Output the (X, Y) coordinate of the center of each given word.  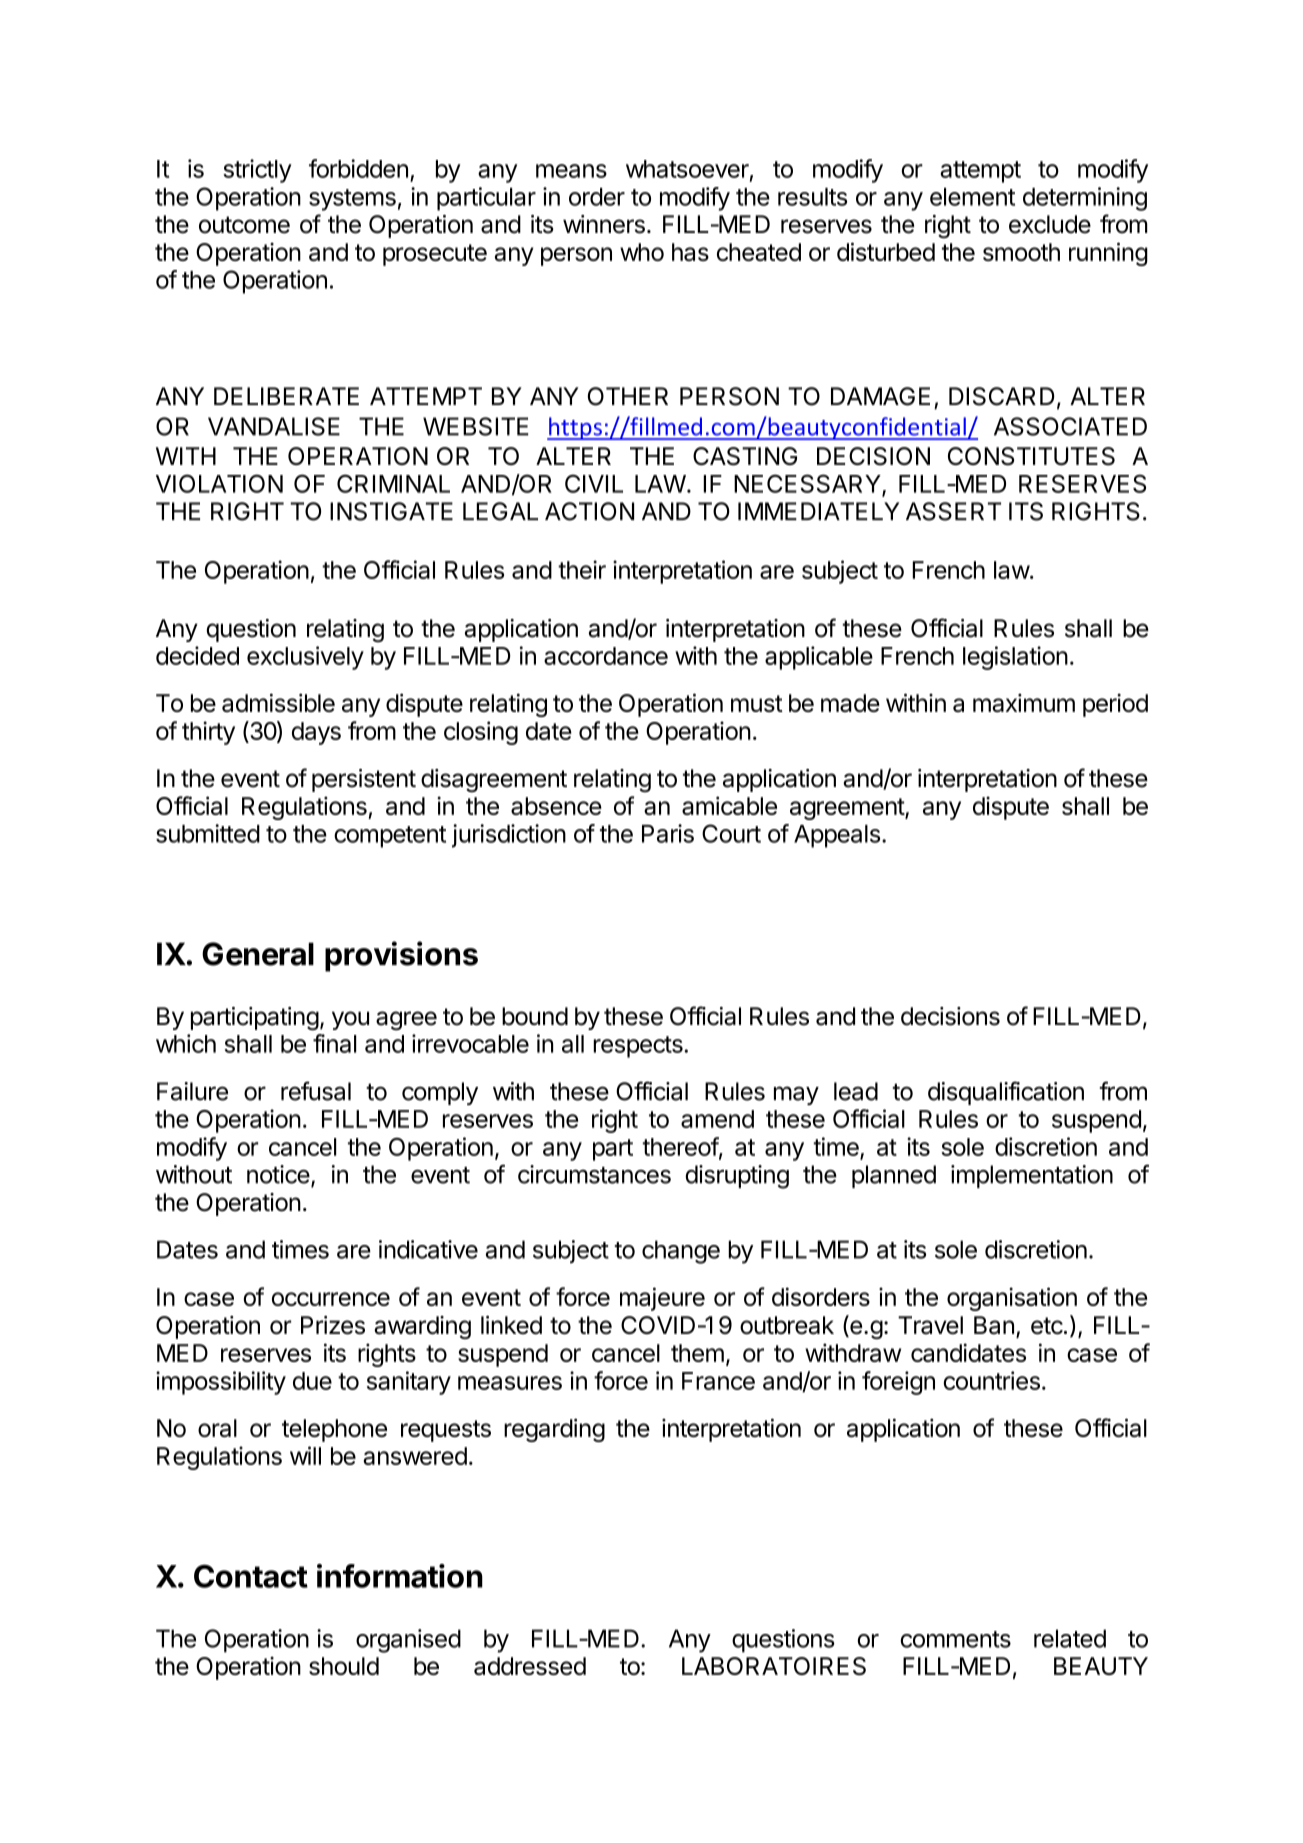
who (642, 252)
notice (278, 1174)
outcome (244, 225)
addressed (530, 1666)
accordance (606, 656)
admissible (278, 702)
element (972, 197)
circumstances (594, 1174)
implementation (1032, 1176)
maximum (1024, 703)
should (344, 1666)
